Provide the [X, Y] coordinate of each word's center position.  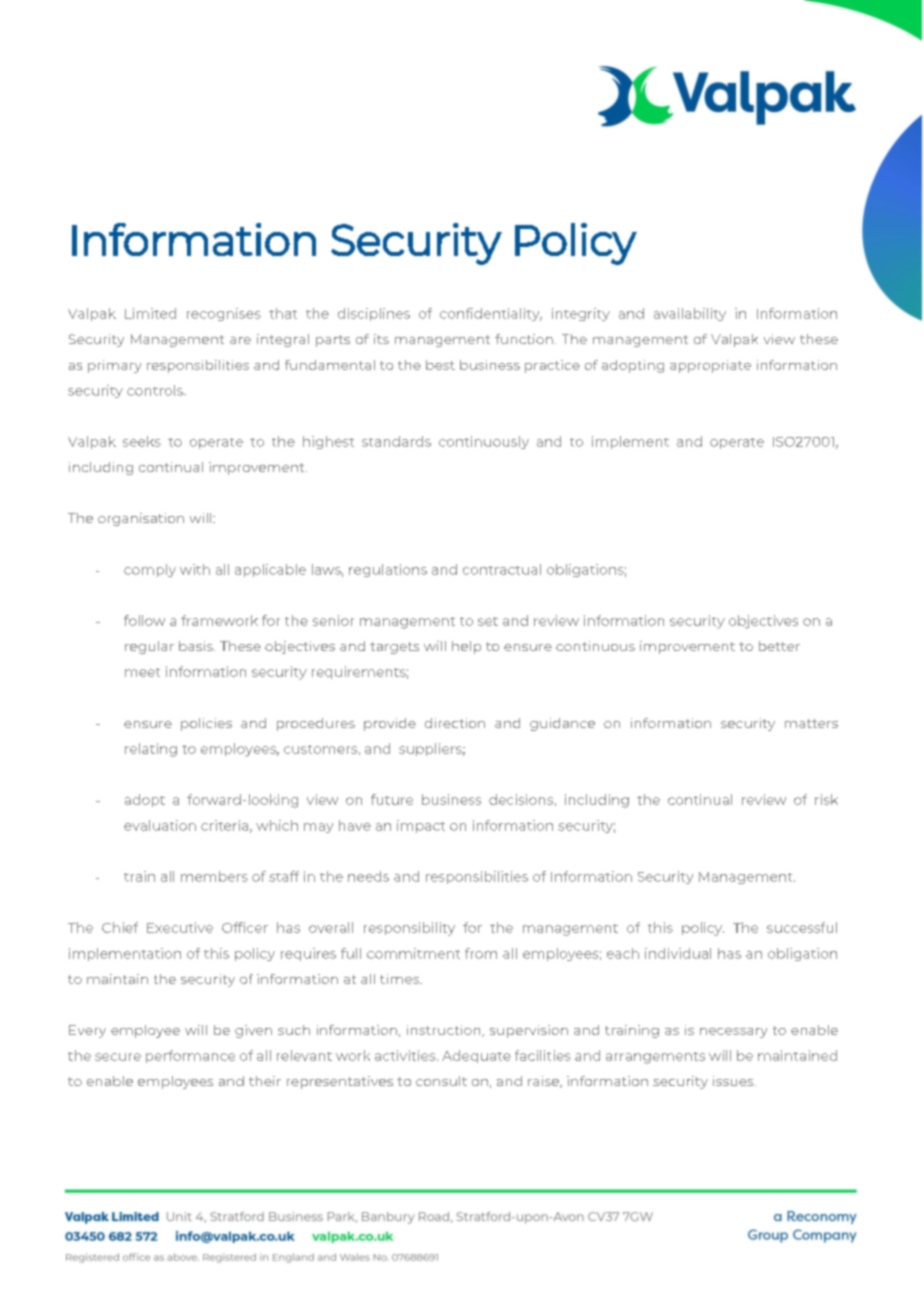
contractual [502, 569]
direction [455, 723]
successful [802, 927]
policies [206, 724]
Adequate [476, 1056]
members [214, 876]
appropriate [710, 366]
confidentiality [491, 314]
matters [811, 723]
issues [734, 1081]
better [779, 646]
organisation [141, 519]
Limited [150, 313]
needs [368, 876]
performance [190, 1056]
